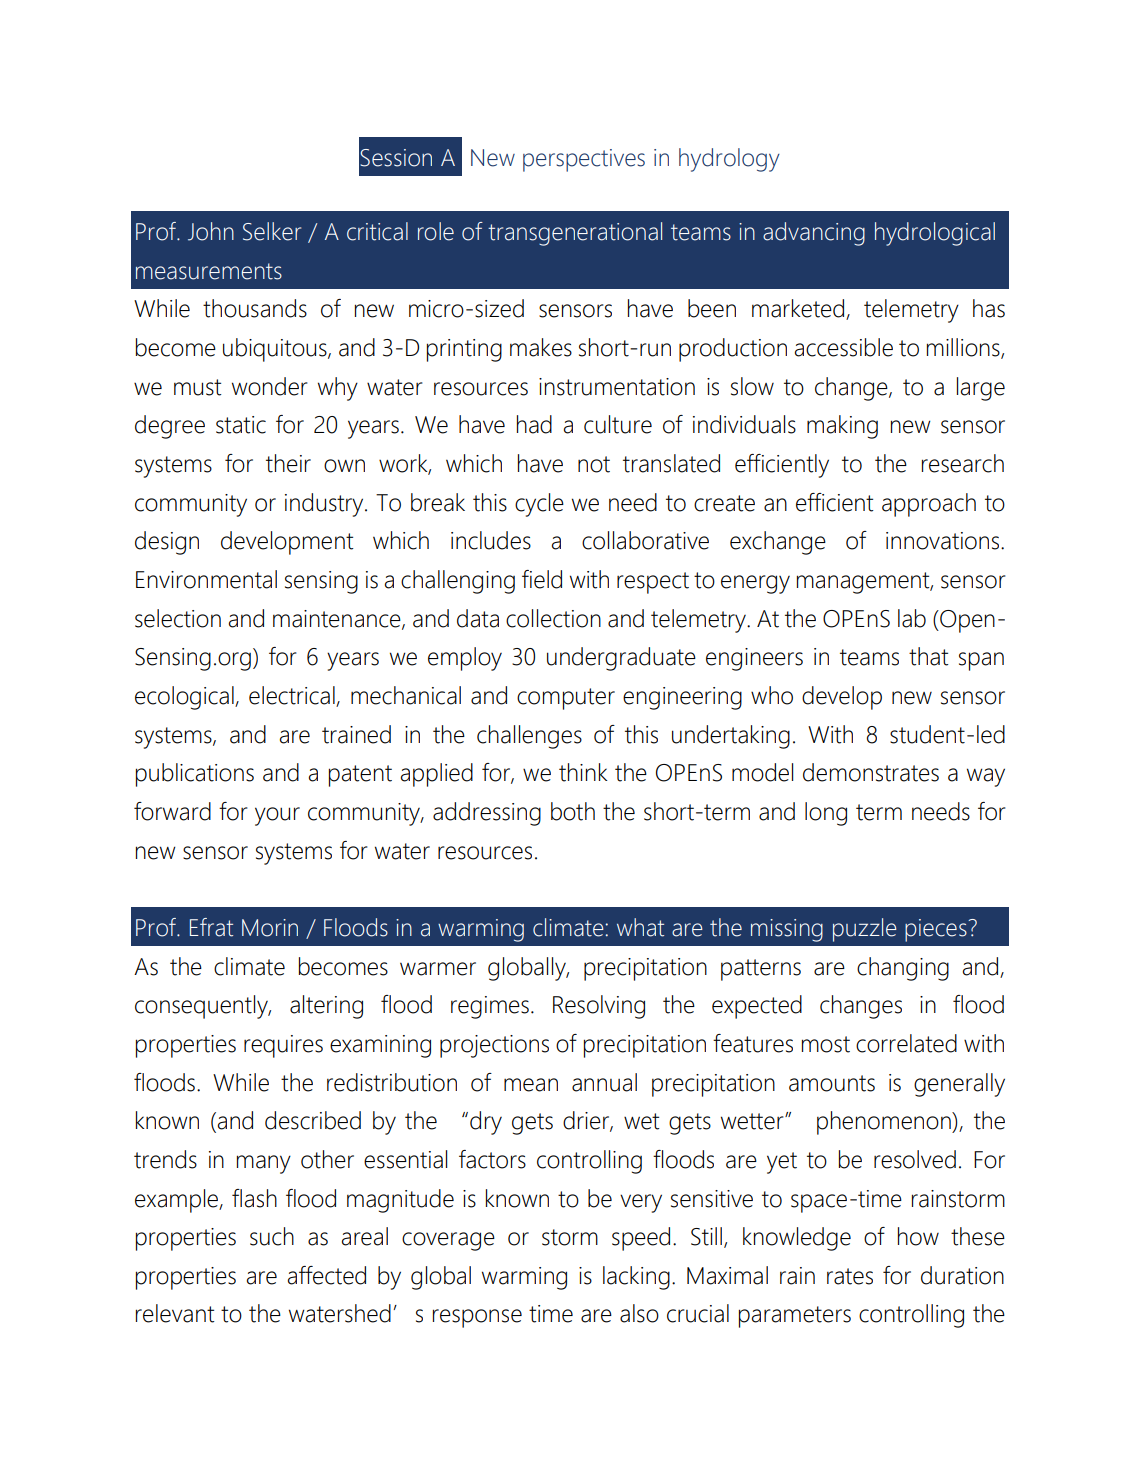 This document has width=1140, height=1475. Describe the element at coordinates (604, 1082) in the document. I see `annual` at that location.
